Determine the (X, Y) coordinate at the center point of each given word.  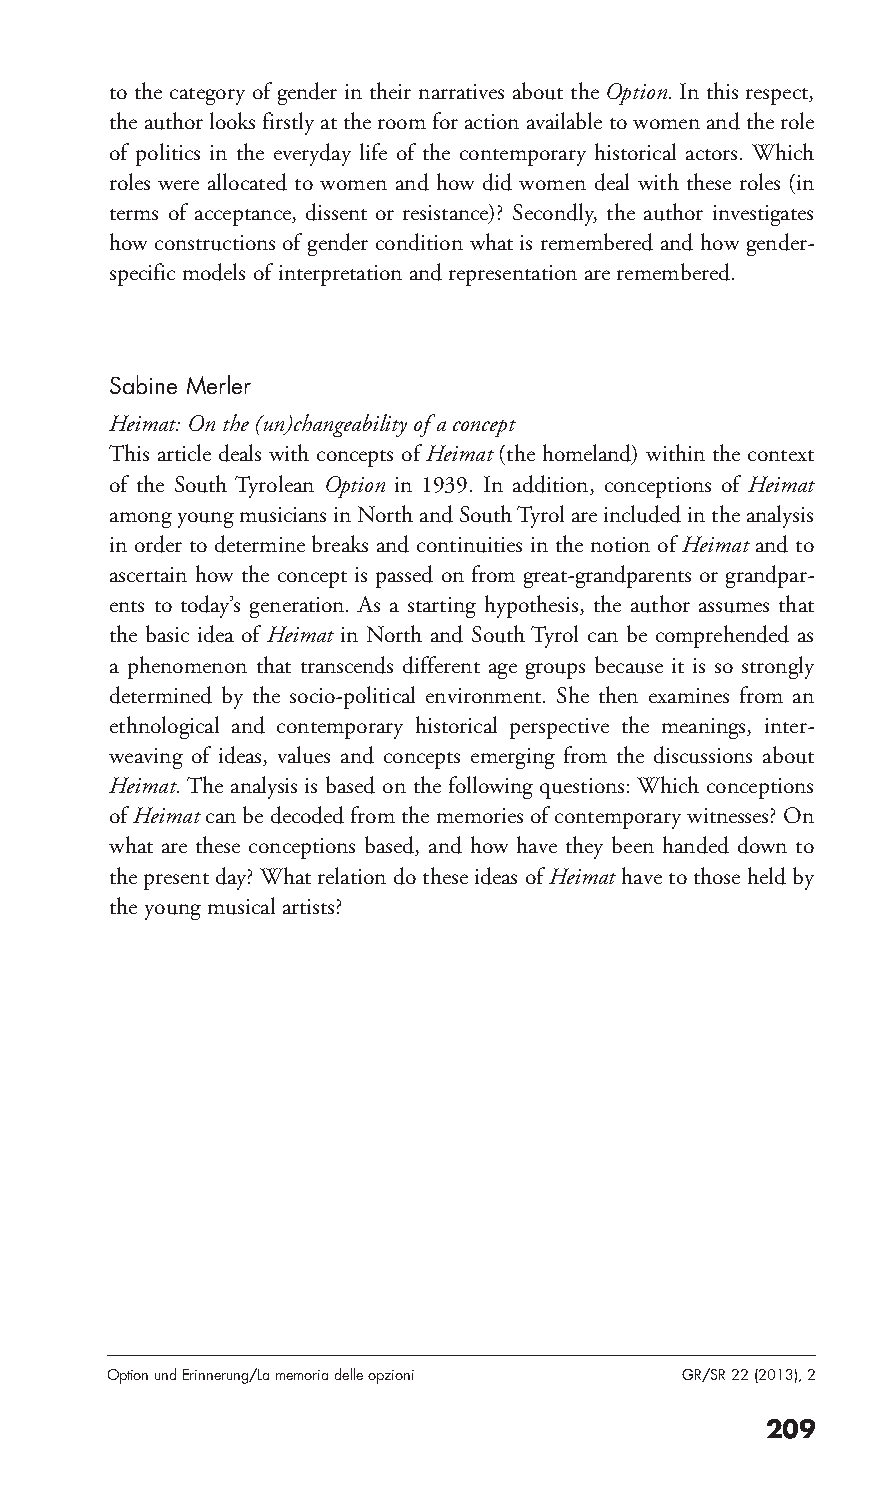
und (165, 1374)
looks (232, 120)
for (445, 120)
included (642, 514)
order (158, 544)
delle (349, 1374)
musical (241, 906)
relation (352, 875)
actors (711, 154)
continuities (469, 545)
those (717, 875)
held (767, 876)
